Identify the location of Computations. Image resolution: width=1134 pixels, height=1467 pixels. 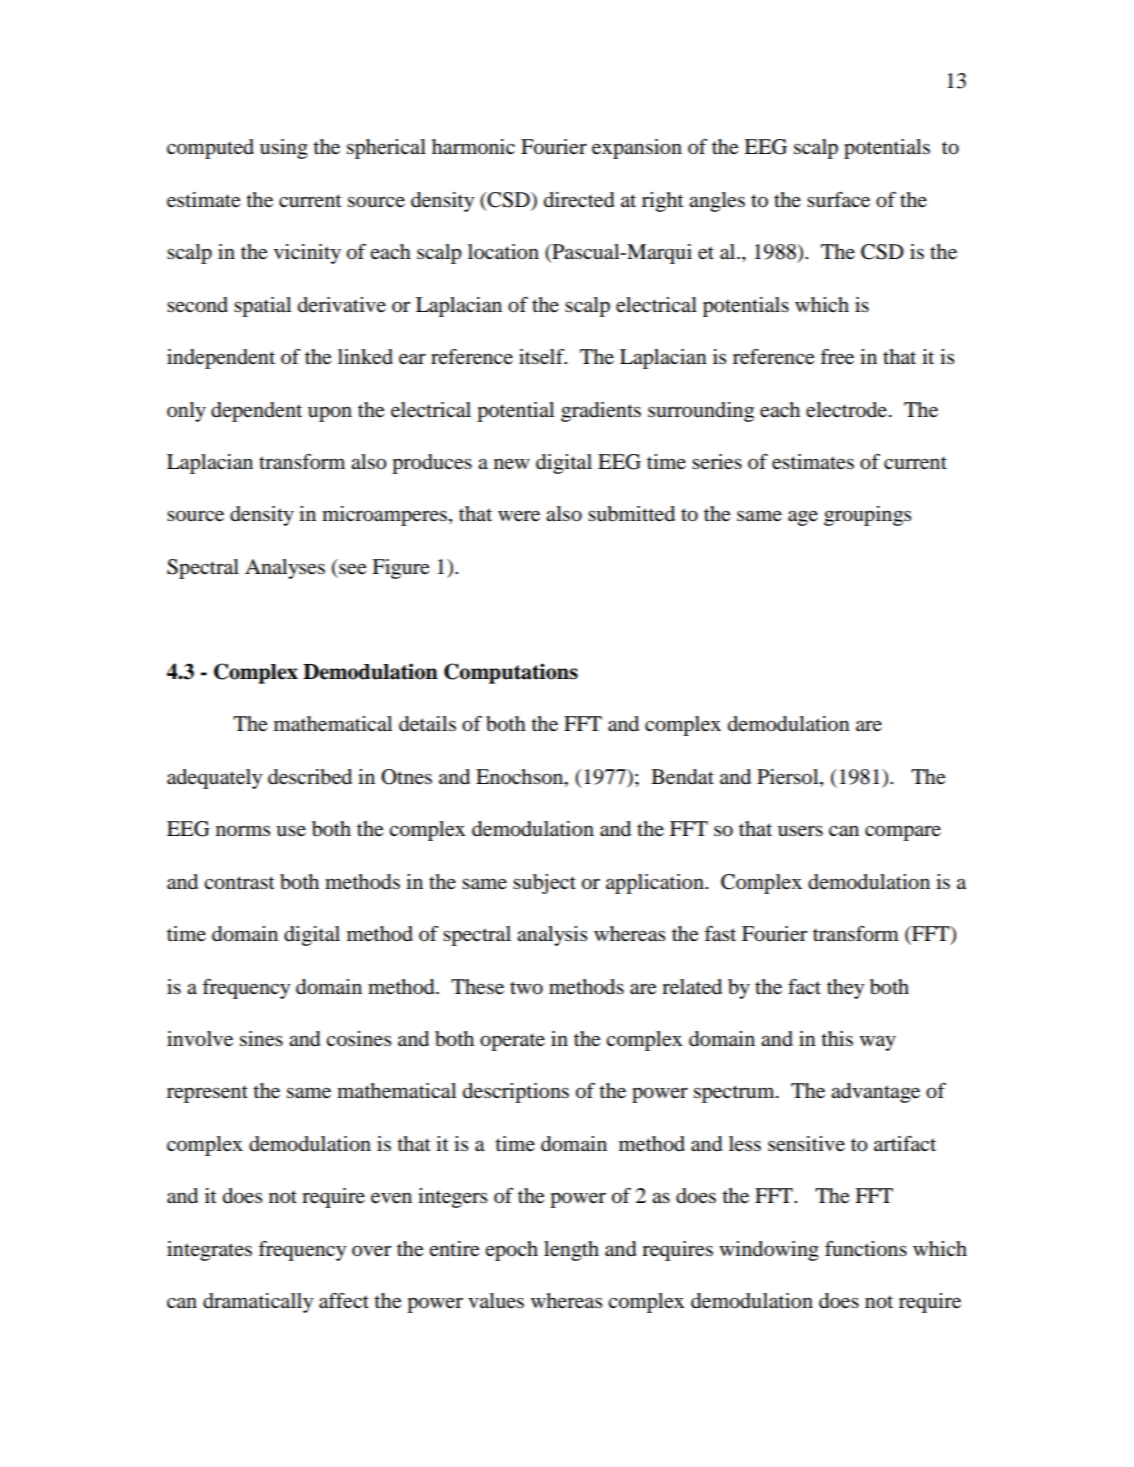
(511, 673).
